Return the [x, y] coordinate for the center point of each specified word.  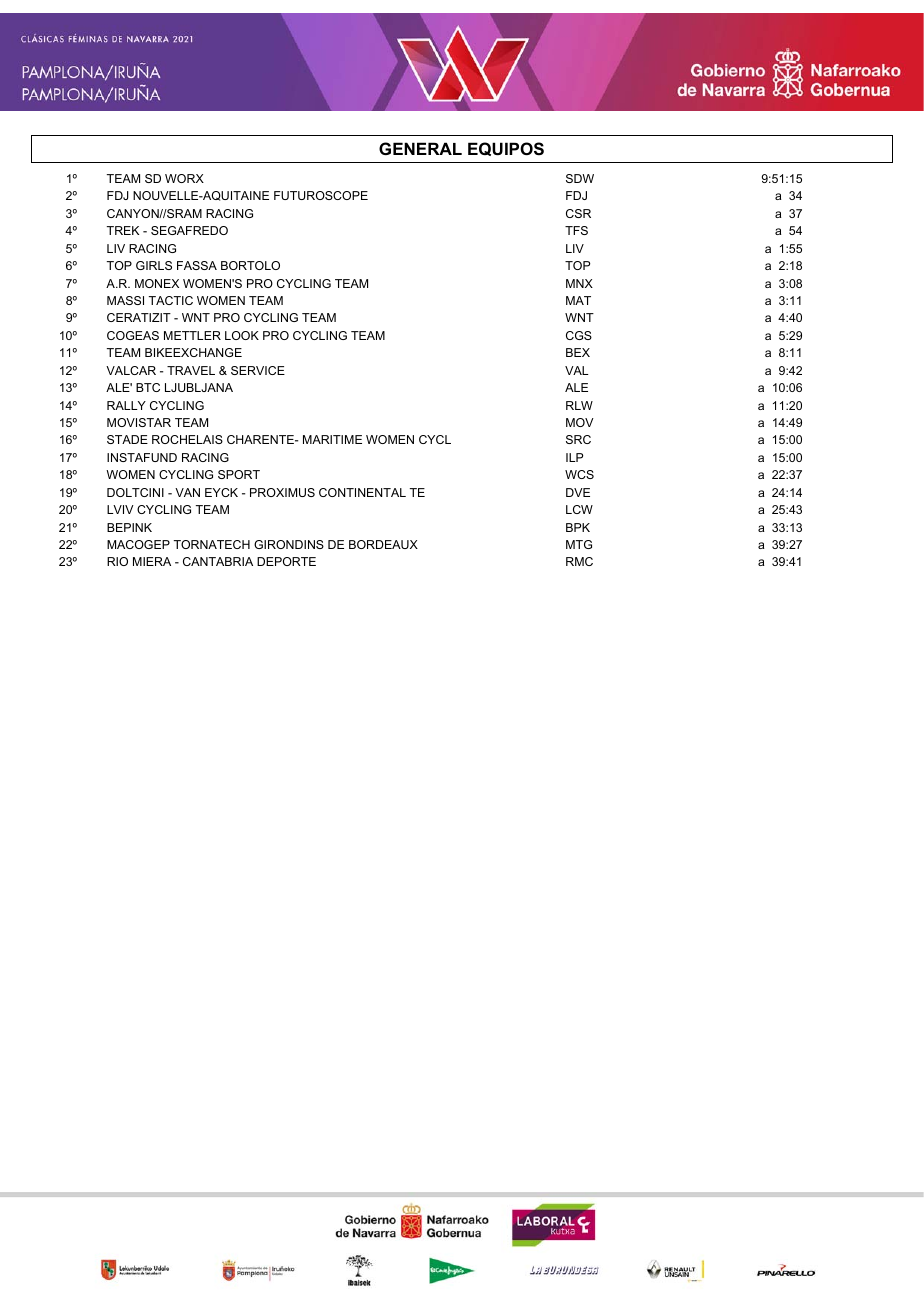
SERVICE [258, 370]
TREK [123, 230]
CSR [578, 213]
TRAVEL [191, 370]
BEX [578, 352]
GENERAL [420, 148]
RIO [117, 561]
